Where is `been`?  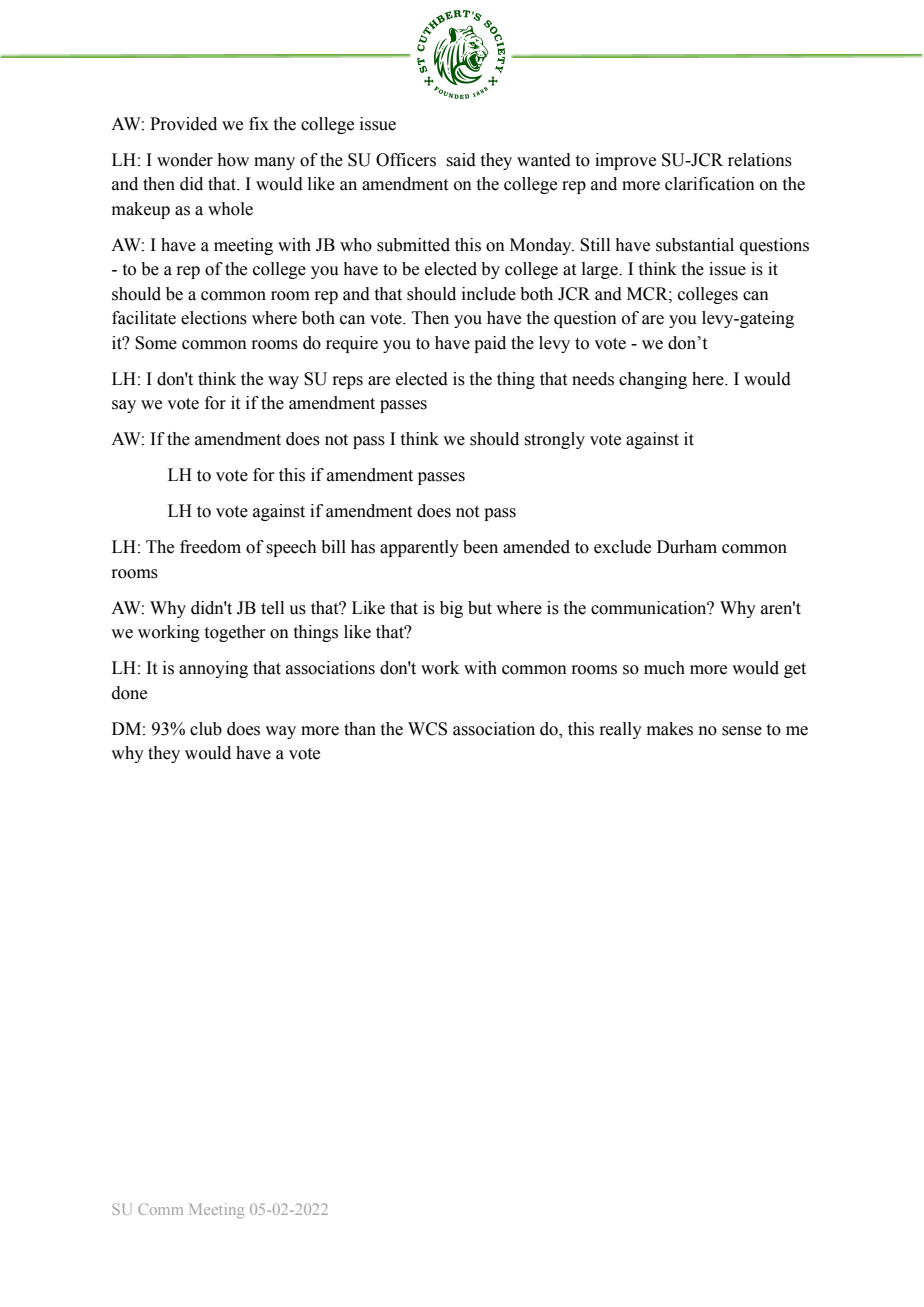 been is located at coordinates (480, 547).
